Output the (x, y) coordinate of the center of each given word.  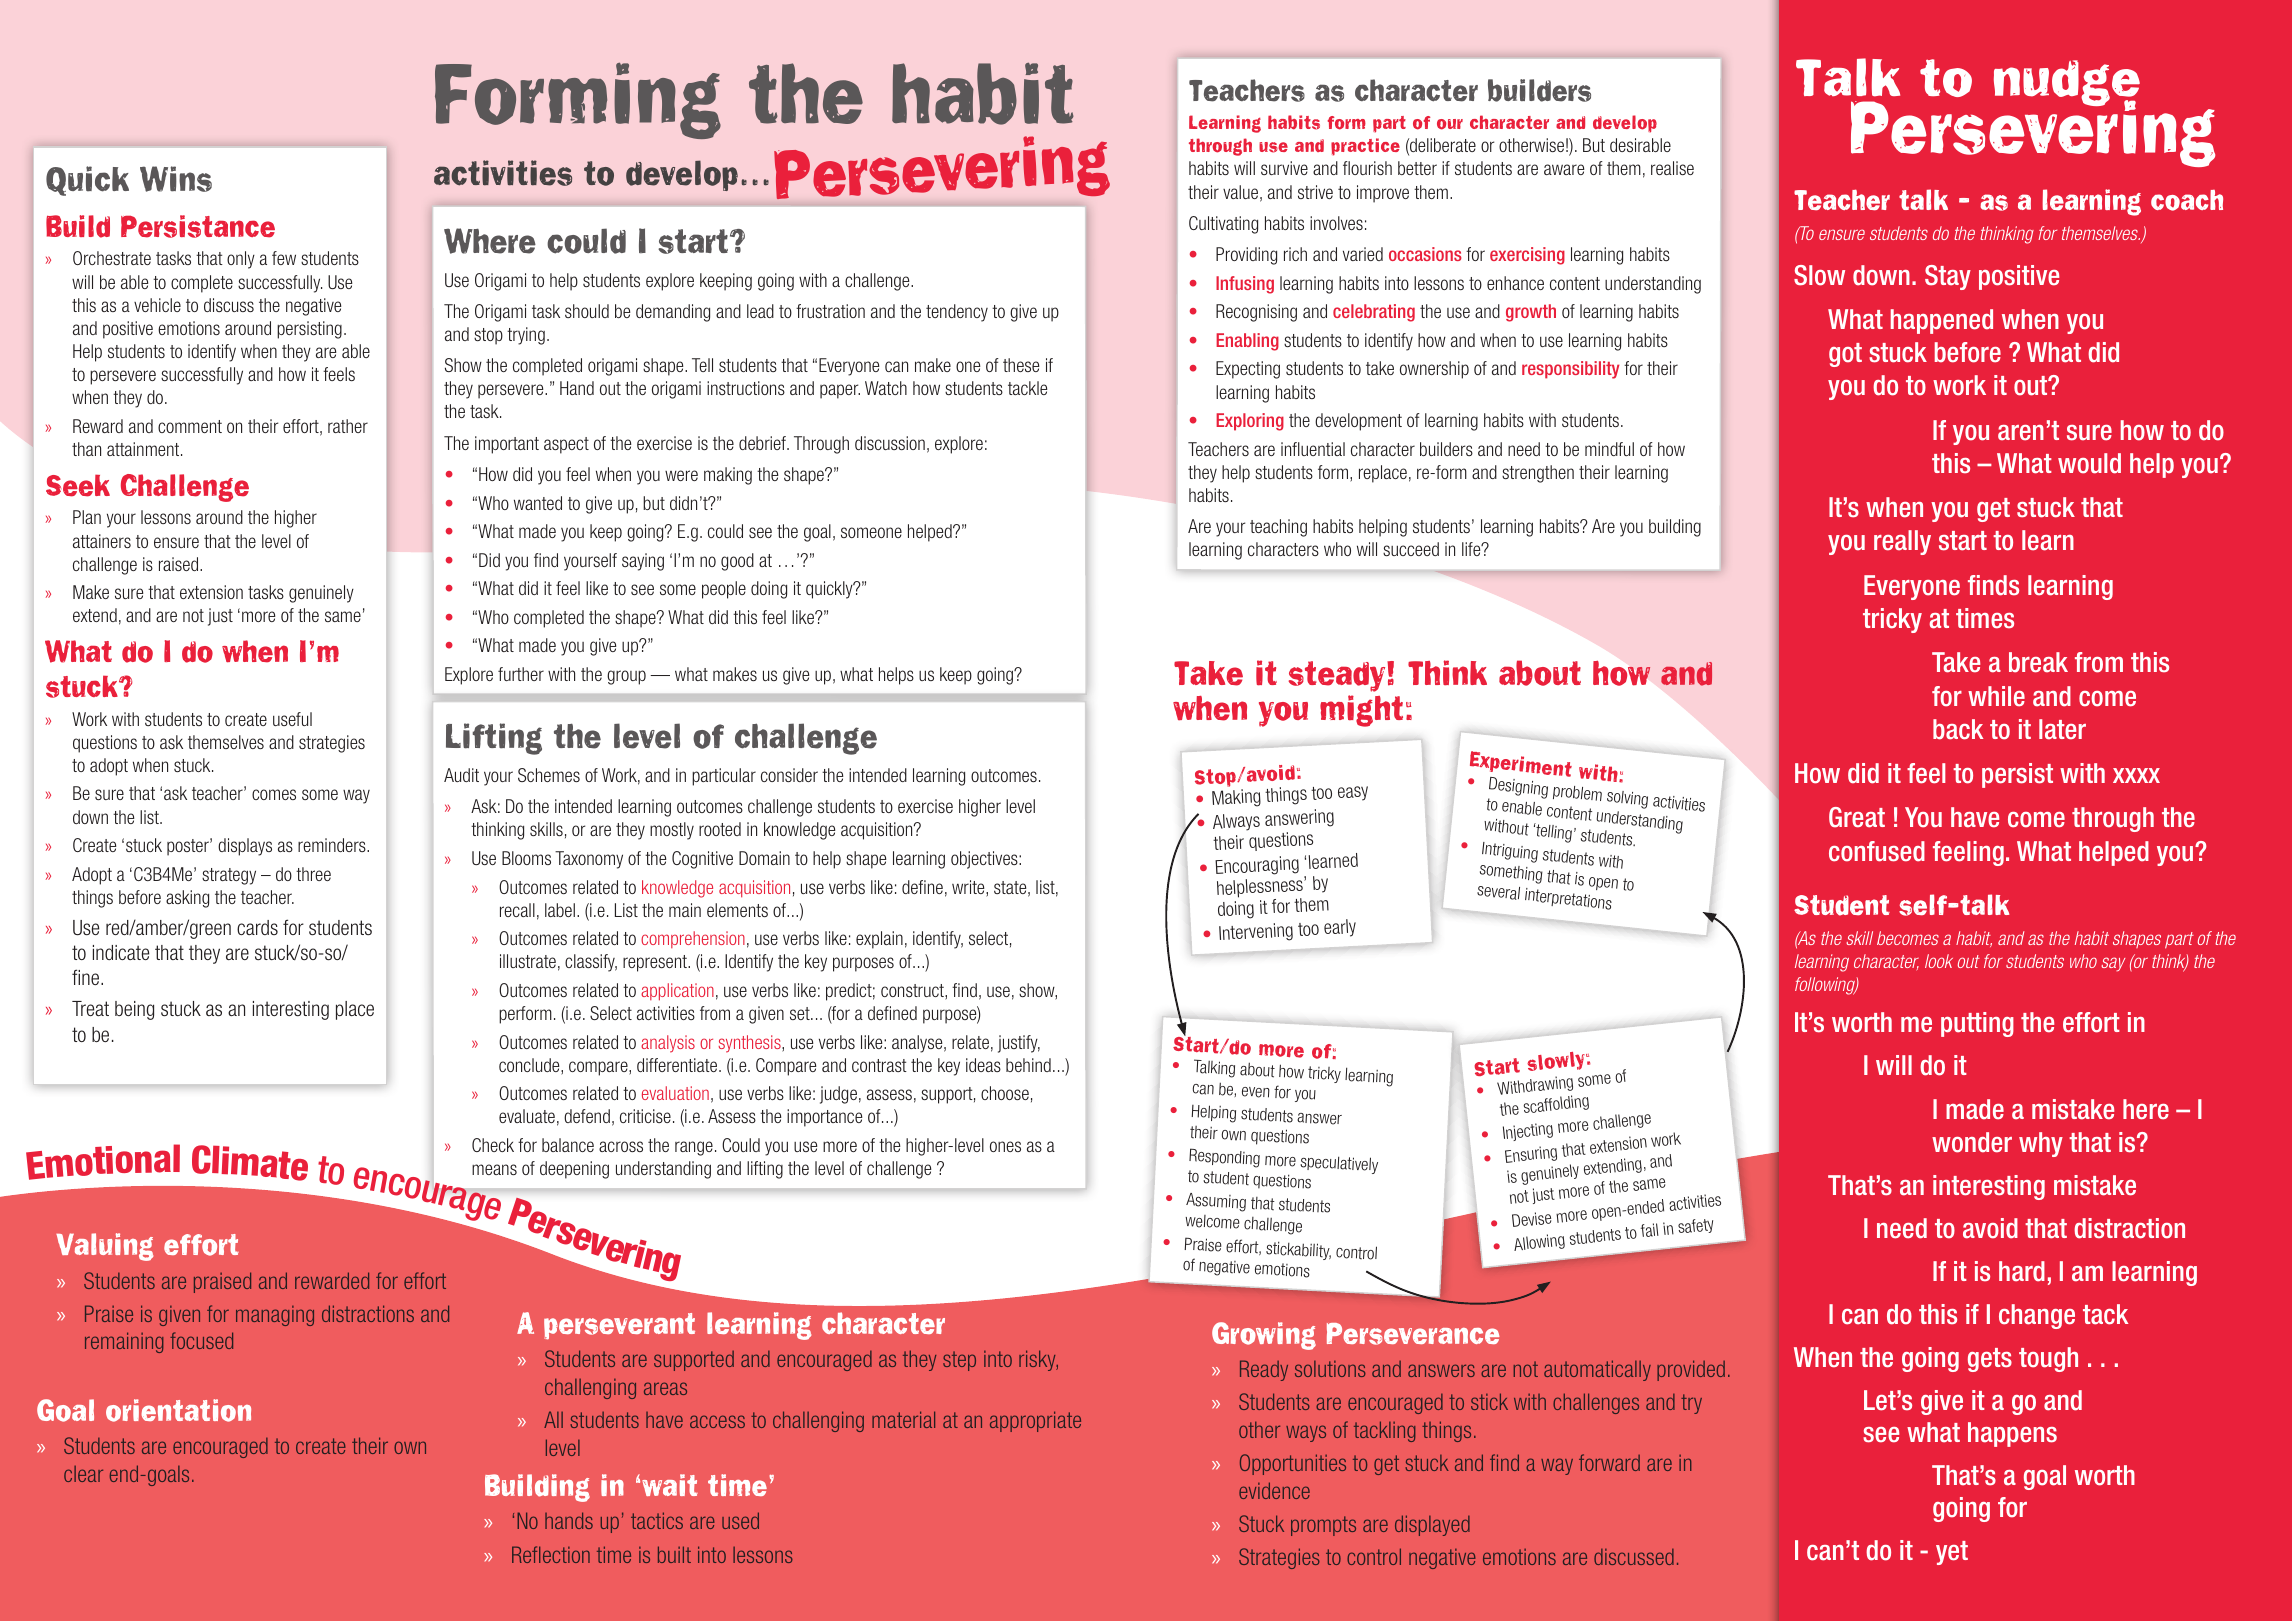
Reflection (551, 1554)
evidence (1274, 1490)
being (134, 1010)
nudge (2067, 84)
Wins (176, 179)
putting (1977, 1024)
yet (1952, 1553)
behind (1028, 1065)
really (1902, 542)
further (521, 674)
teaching (1278, 528)
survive (1284, 168)
